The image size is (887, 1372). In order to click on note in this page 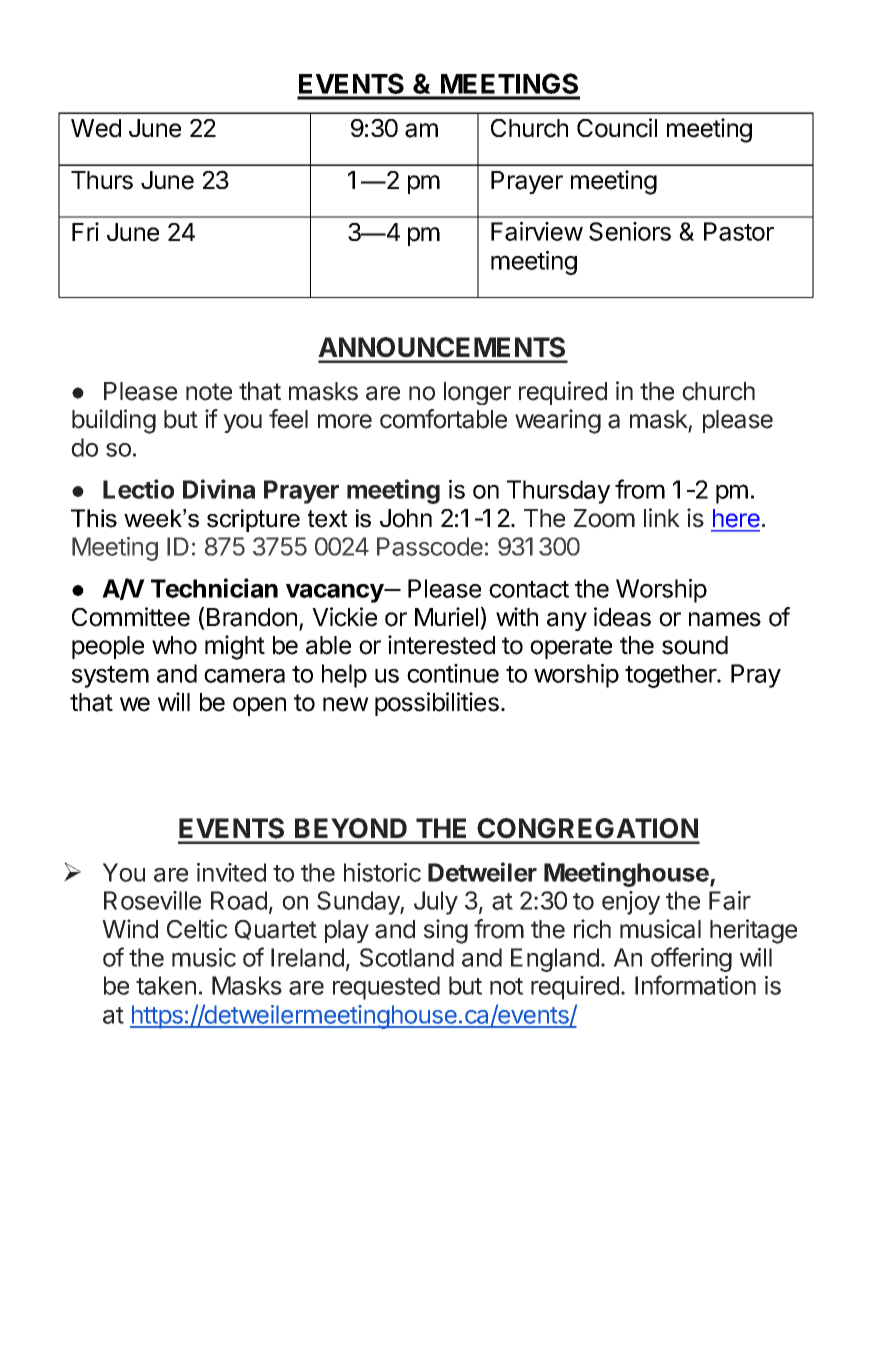, I will do `click(209, 392)`.
